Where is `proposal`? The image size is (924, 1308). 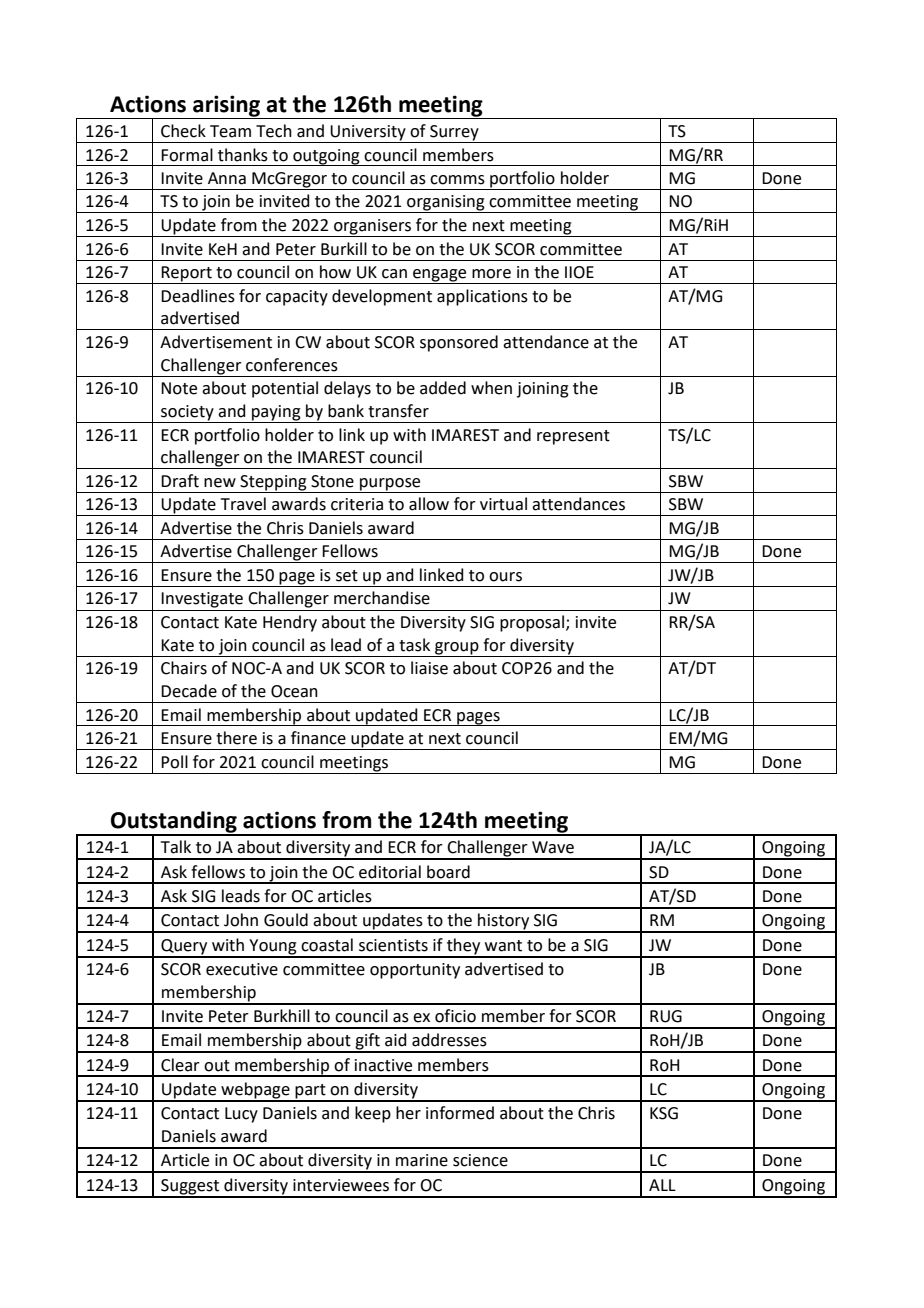 proposal is located at coordinates (533, 623).
